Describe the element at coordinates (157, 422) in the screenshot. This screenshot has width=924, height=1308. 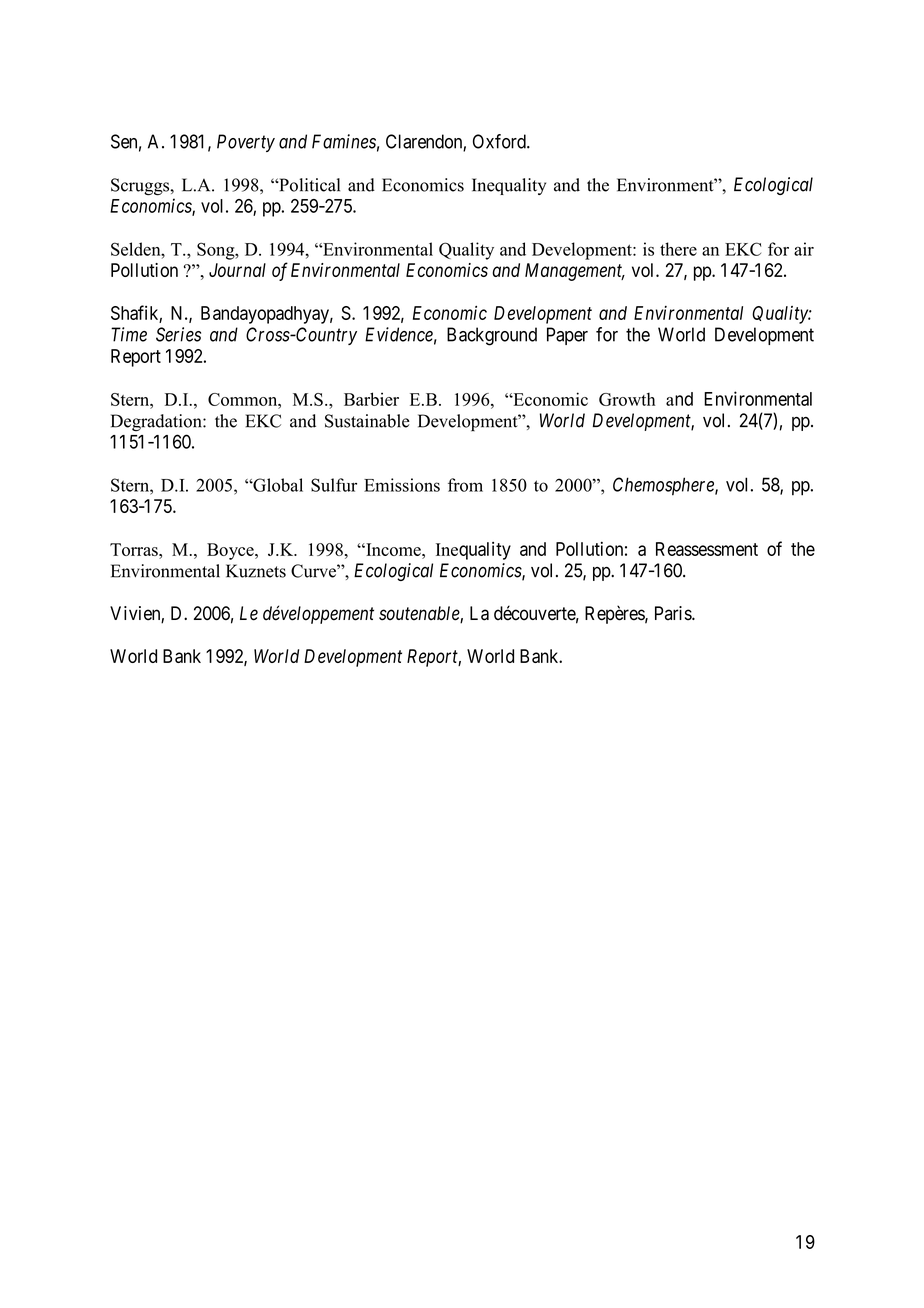
I see `Degradation` at that location.
